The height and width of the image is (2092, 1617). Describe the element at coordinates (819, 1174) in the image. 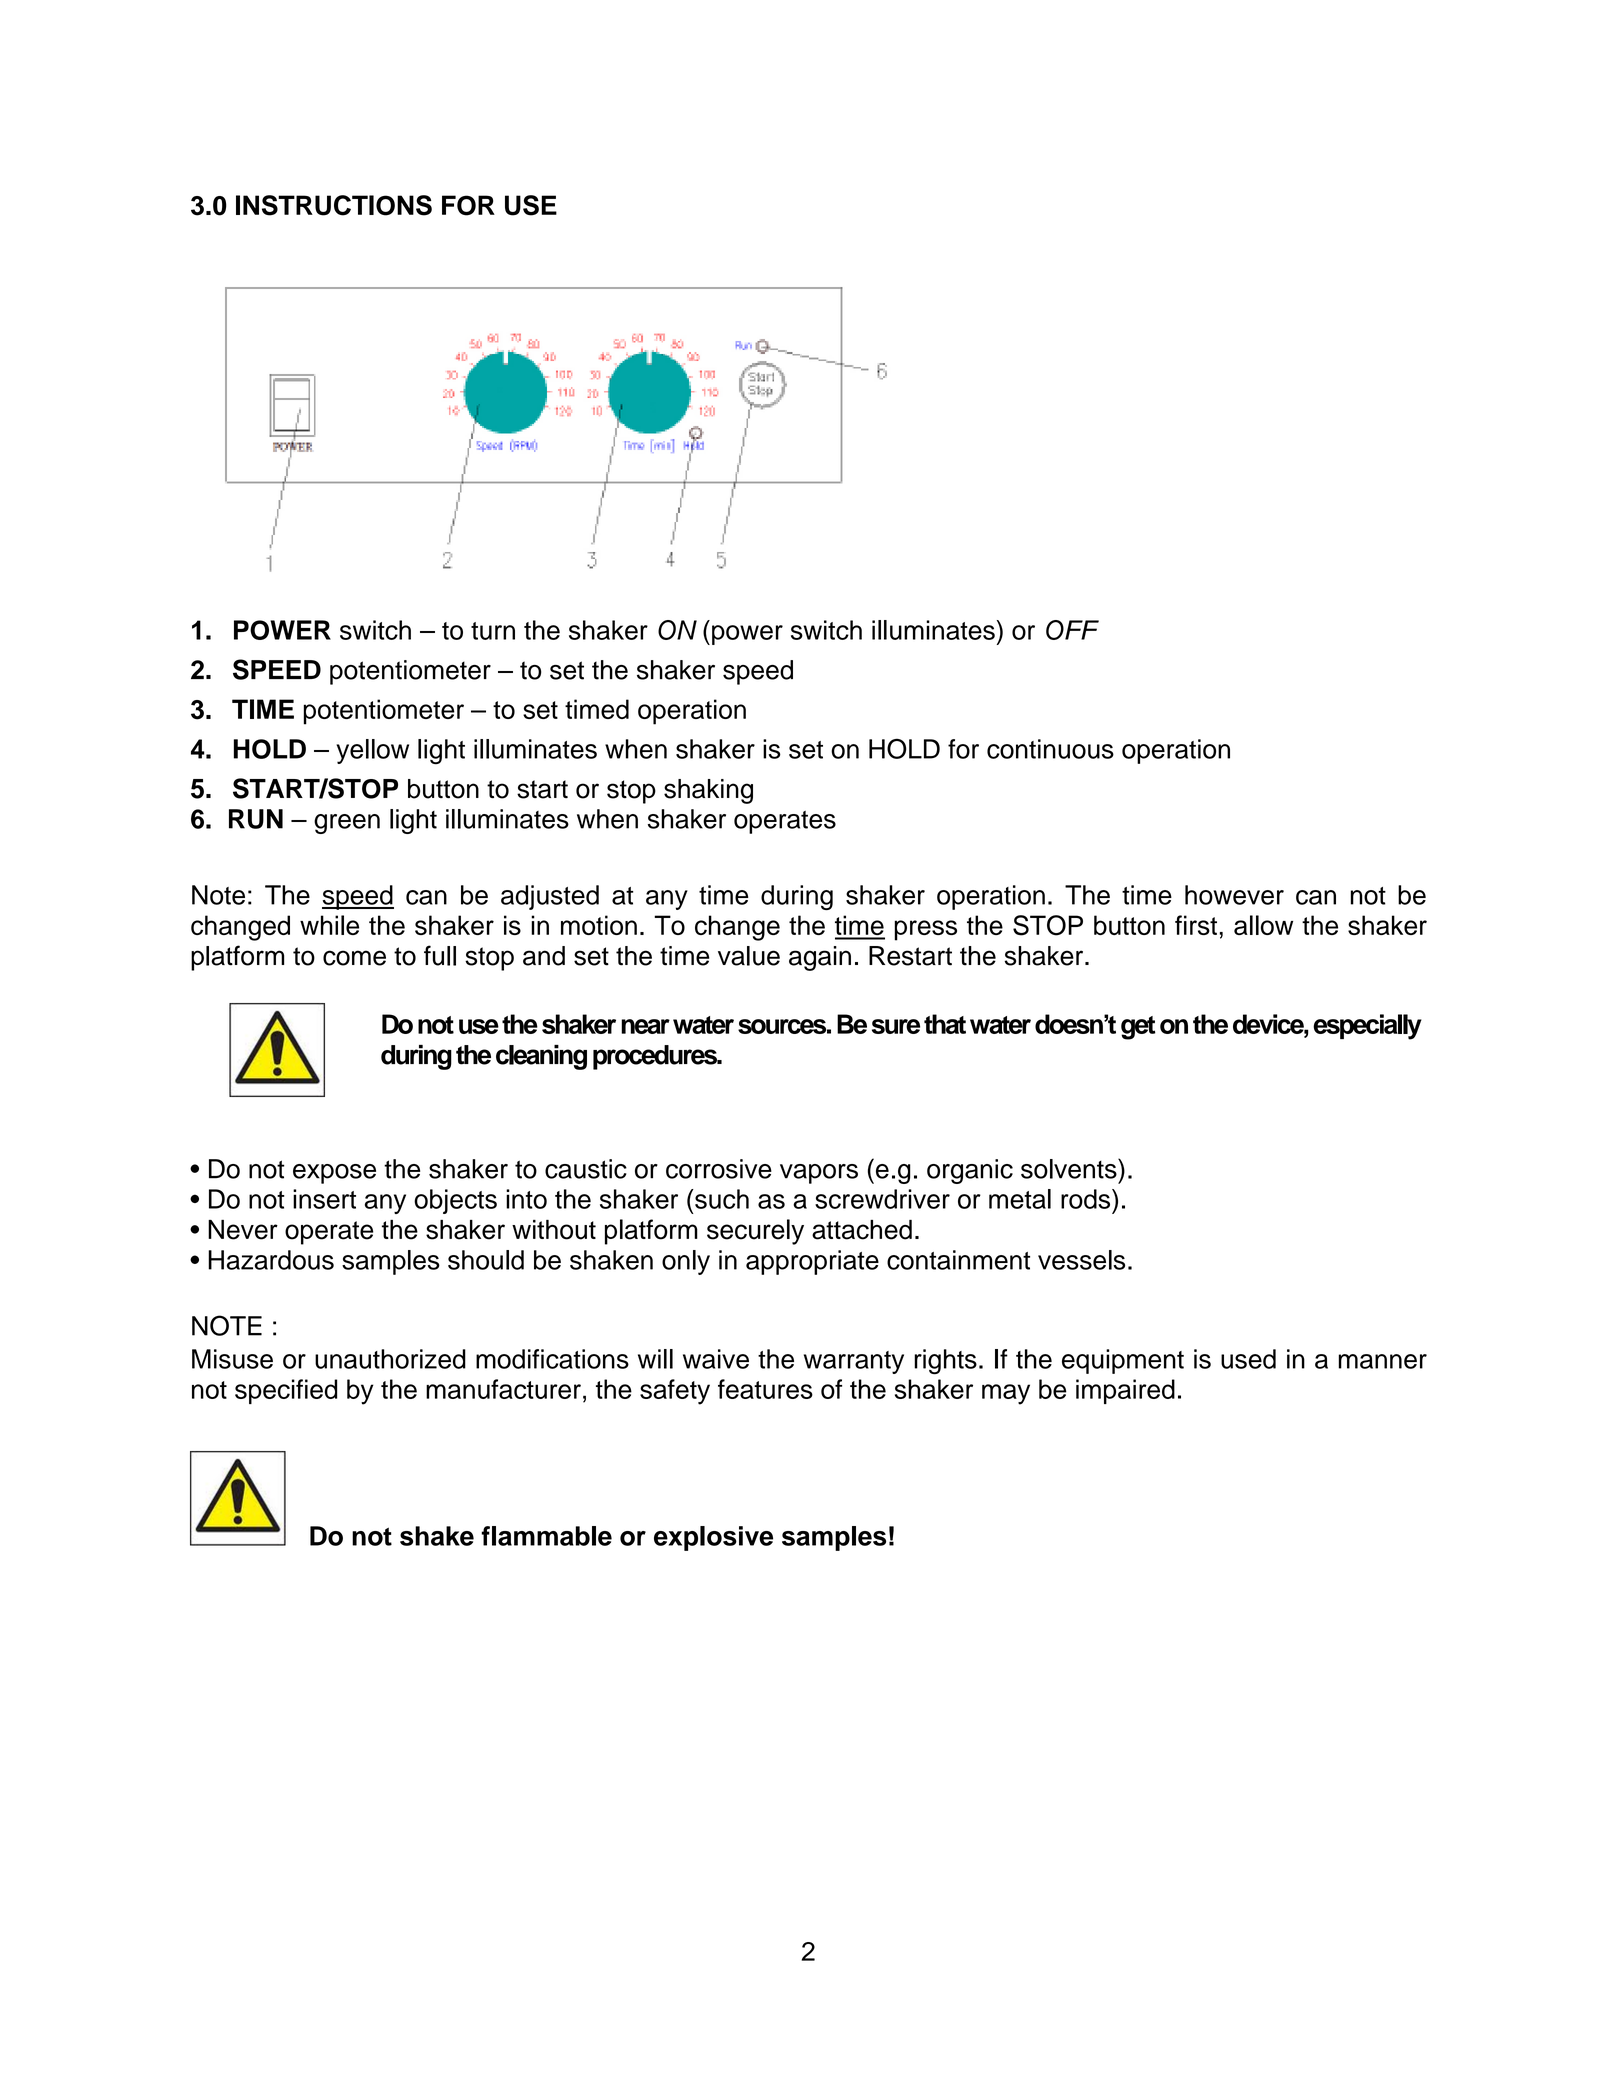

I see `vapors` at that location.
